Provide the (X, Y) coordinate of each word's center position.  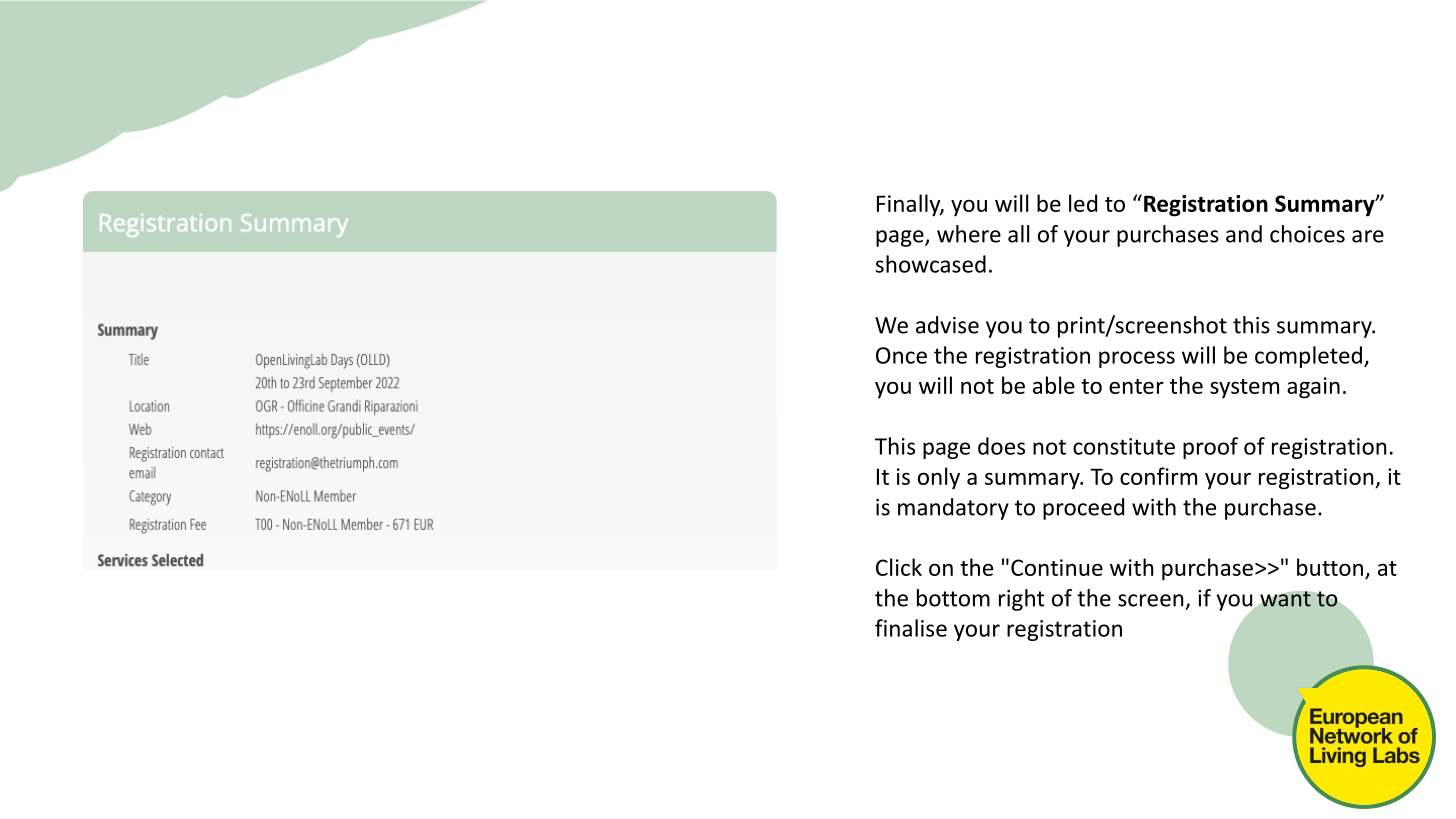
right (1021, 600)
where (969, 234)
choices (1307, 234)
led (1083, 203)
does (1001, 446)
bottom (953, 598)
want (1285, 599)
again (1313, 388)
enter (1136, 386)
